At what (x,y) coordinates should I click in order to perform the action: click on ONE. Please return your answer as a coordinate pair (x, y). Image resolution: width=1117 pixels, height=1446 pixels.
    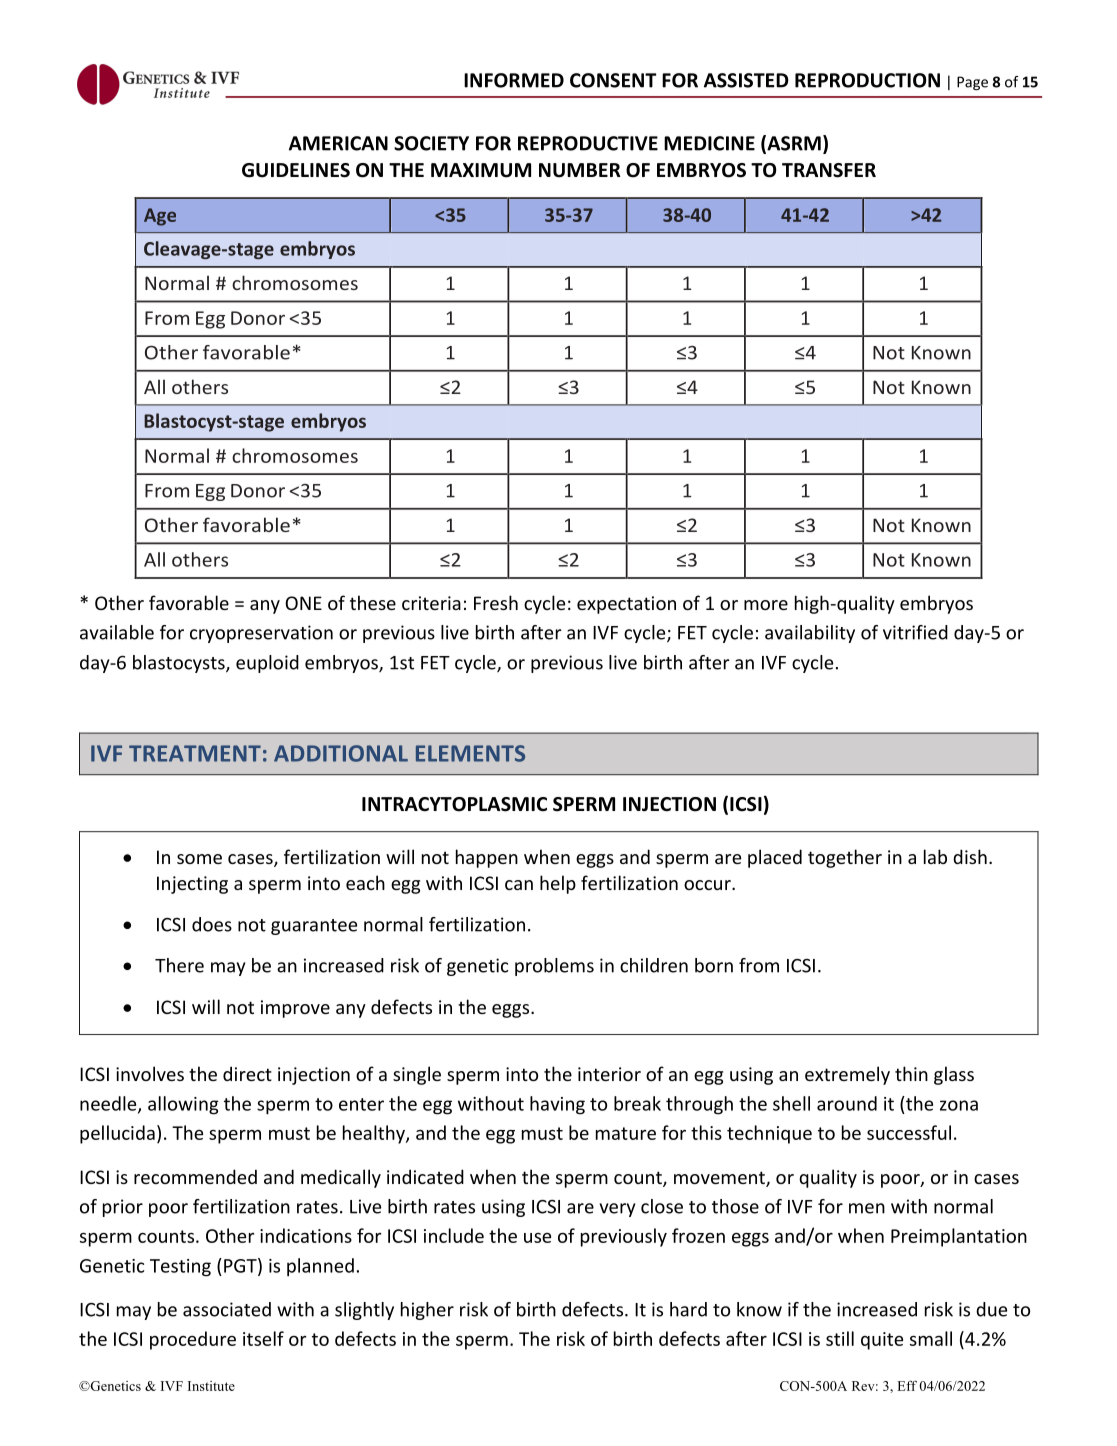
    Looking at the image, I should click on (303, 603).
